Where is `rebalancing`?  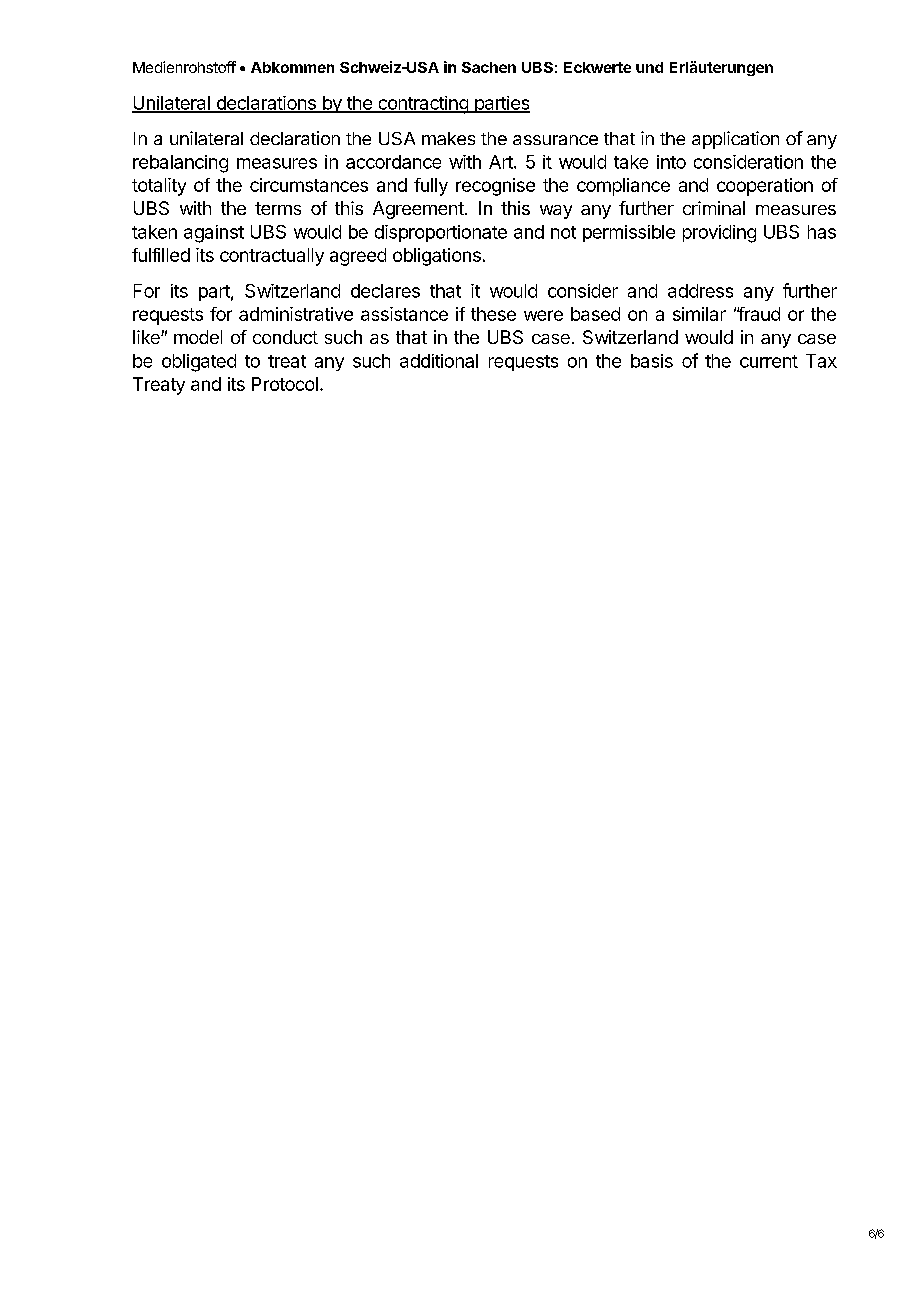
rebalancing is located at coordinates (180, 164).
